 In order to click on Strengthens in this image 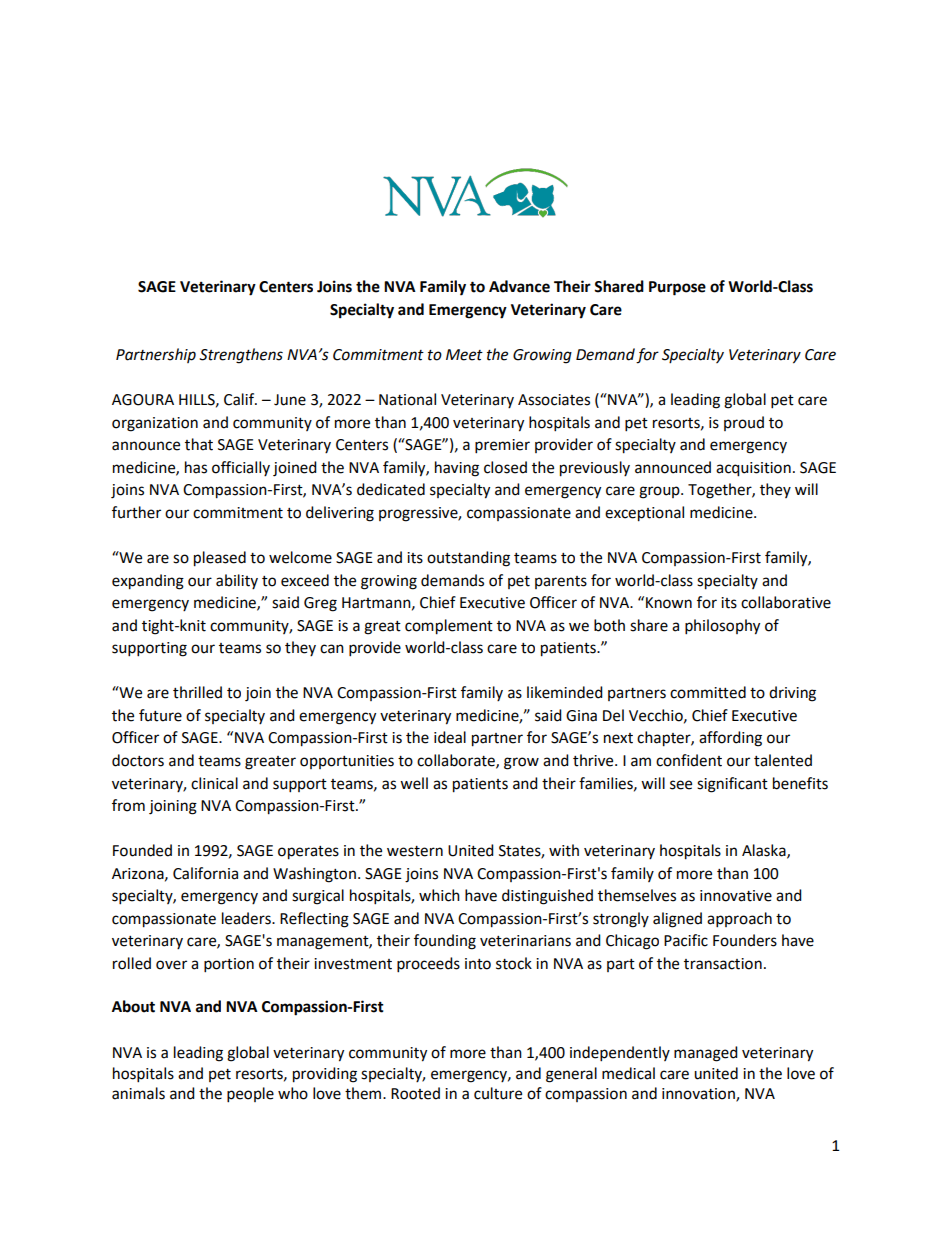, I will do `click(241, 356)`.
